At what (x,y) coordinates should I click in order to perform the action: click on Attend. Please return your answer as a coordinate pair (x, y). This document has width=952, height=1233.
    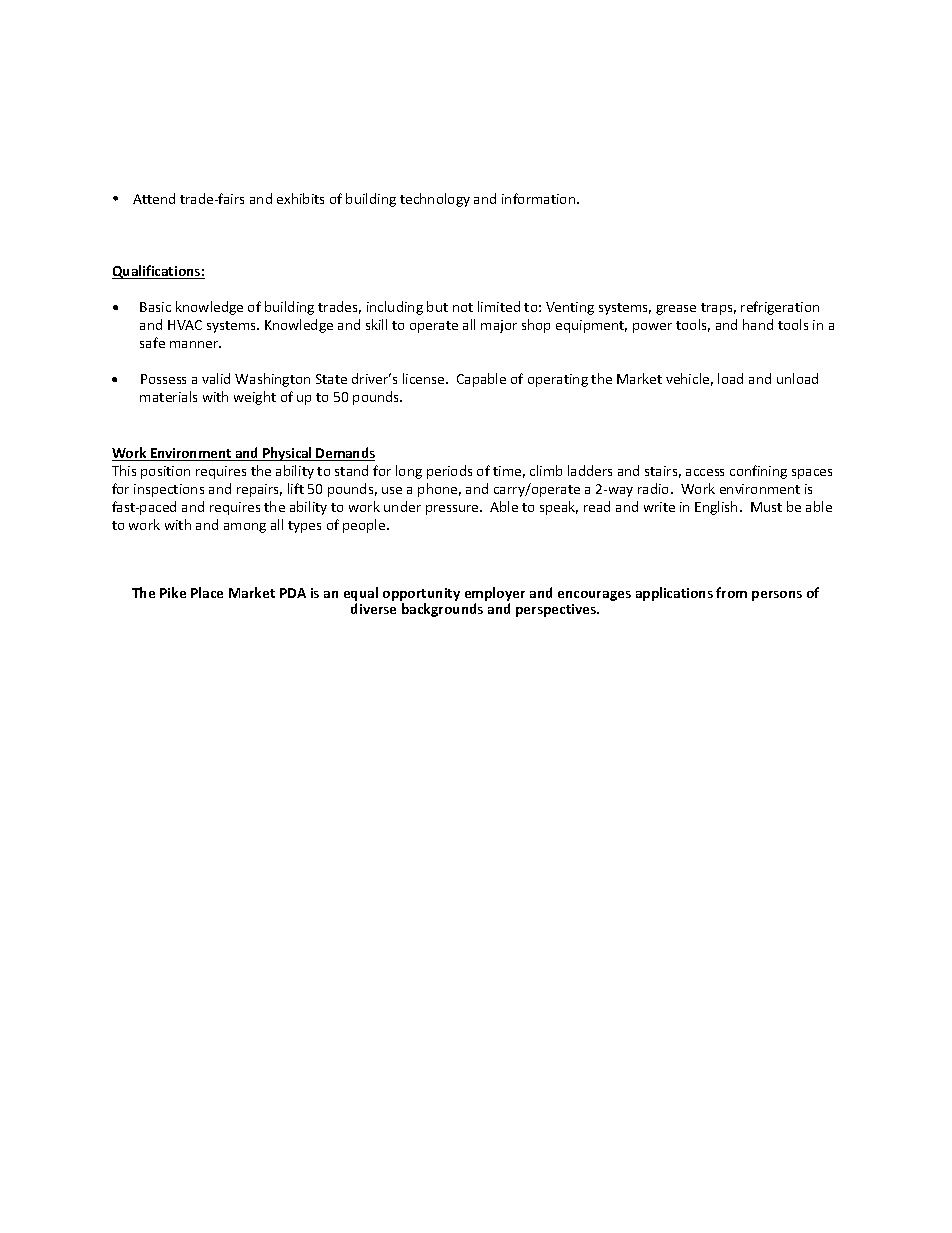
    Looking at the image, I should click on (154, 198).
